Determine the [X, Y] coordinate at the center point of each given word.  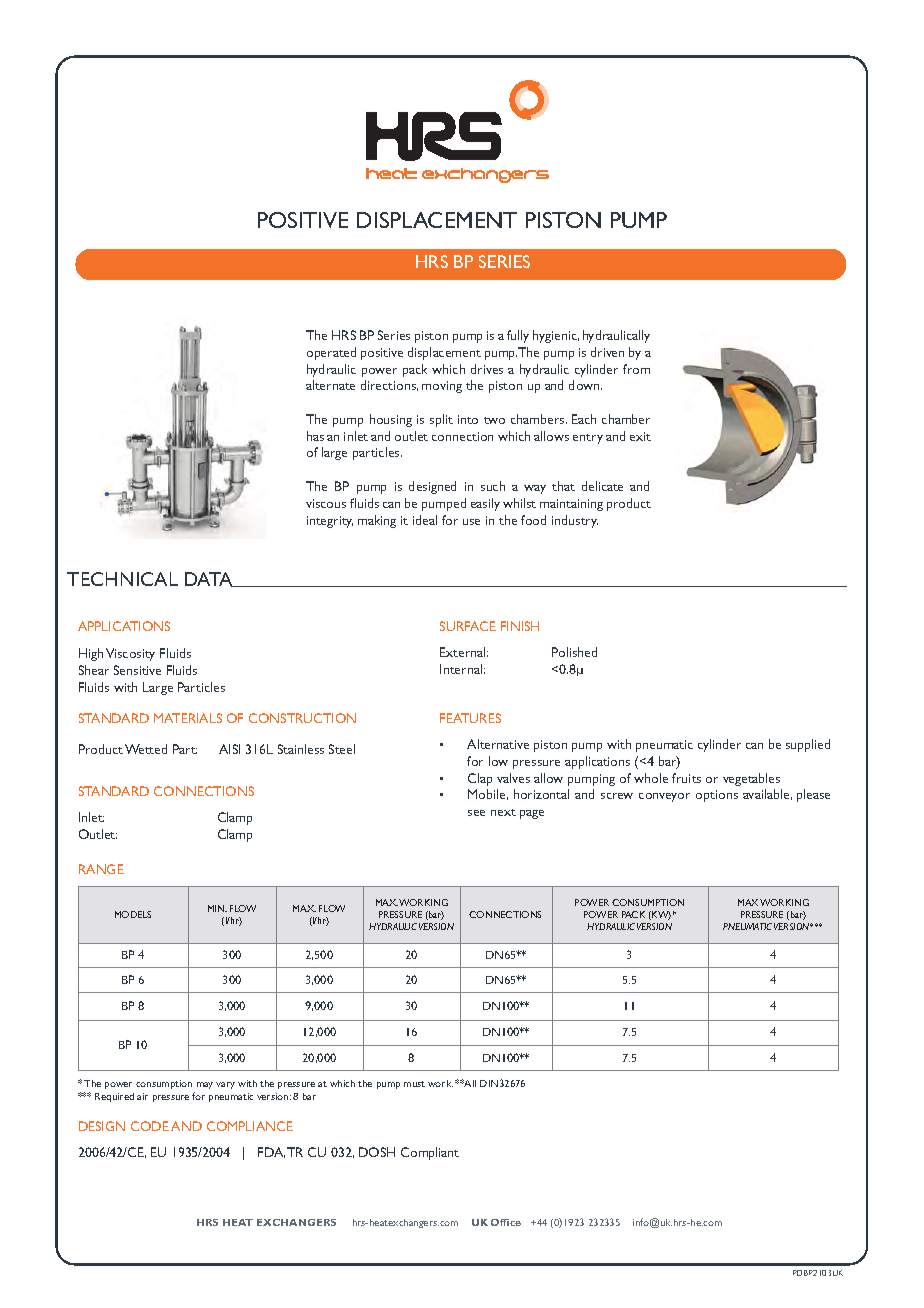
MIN [217, 908]
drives [487, 369]
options [717, 796]
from [636, 369]
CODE [150, 1126]
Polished [574, 652]
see [476, 813]
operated [331, 353]
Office [506, 1222]
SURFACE [468, 626]
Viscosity [130, 654]
